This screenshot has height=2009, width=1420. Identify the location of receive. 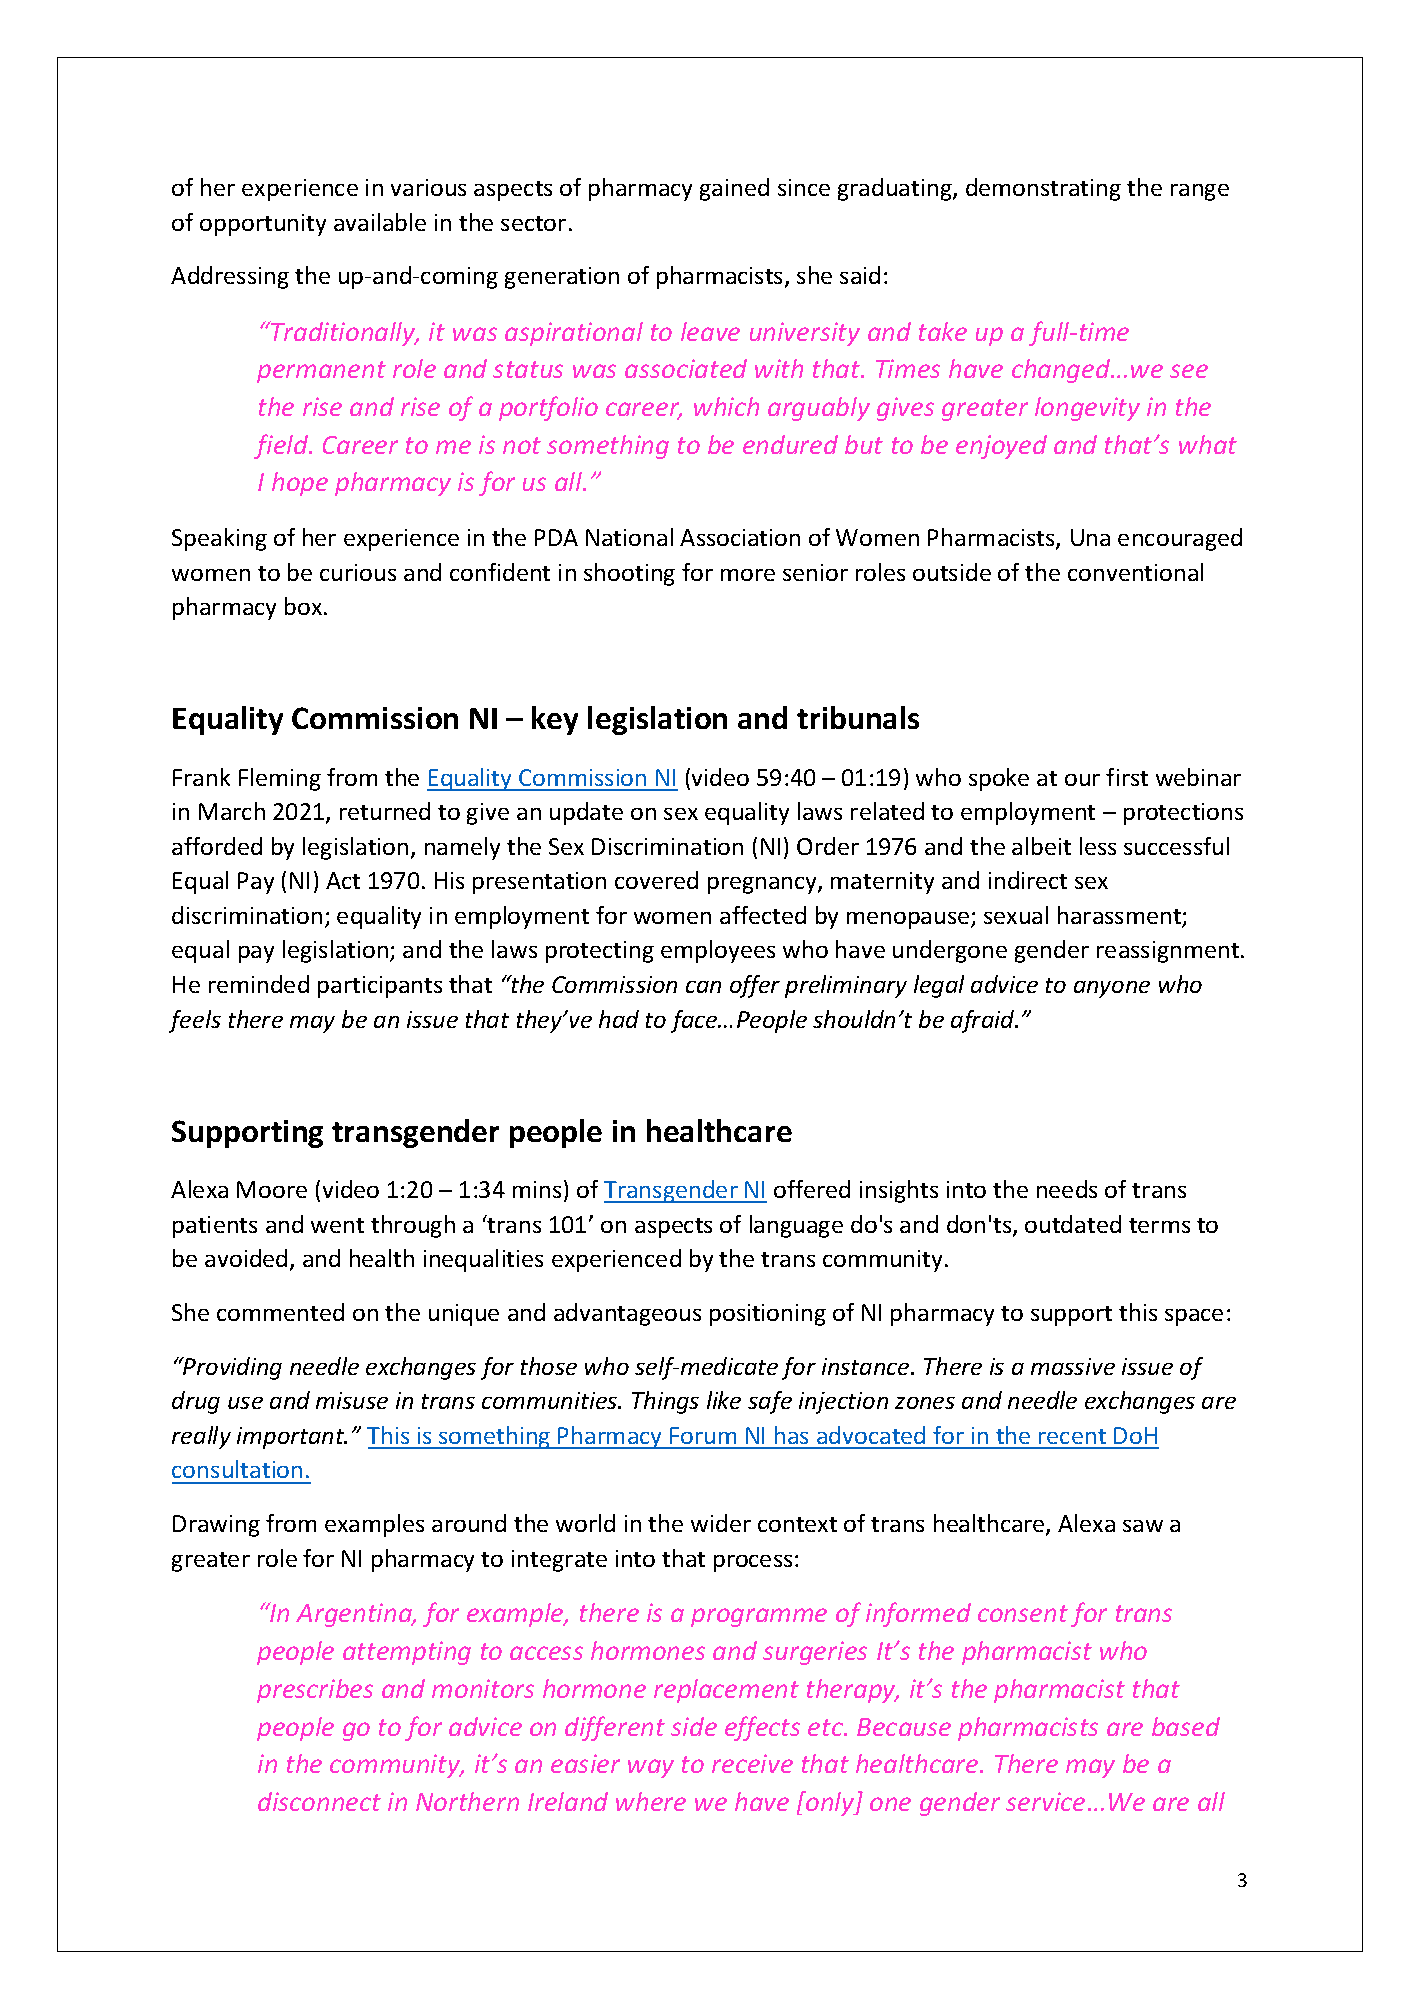
(752, 1763).
